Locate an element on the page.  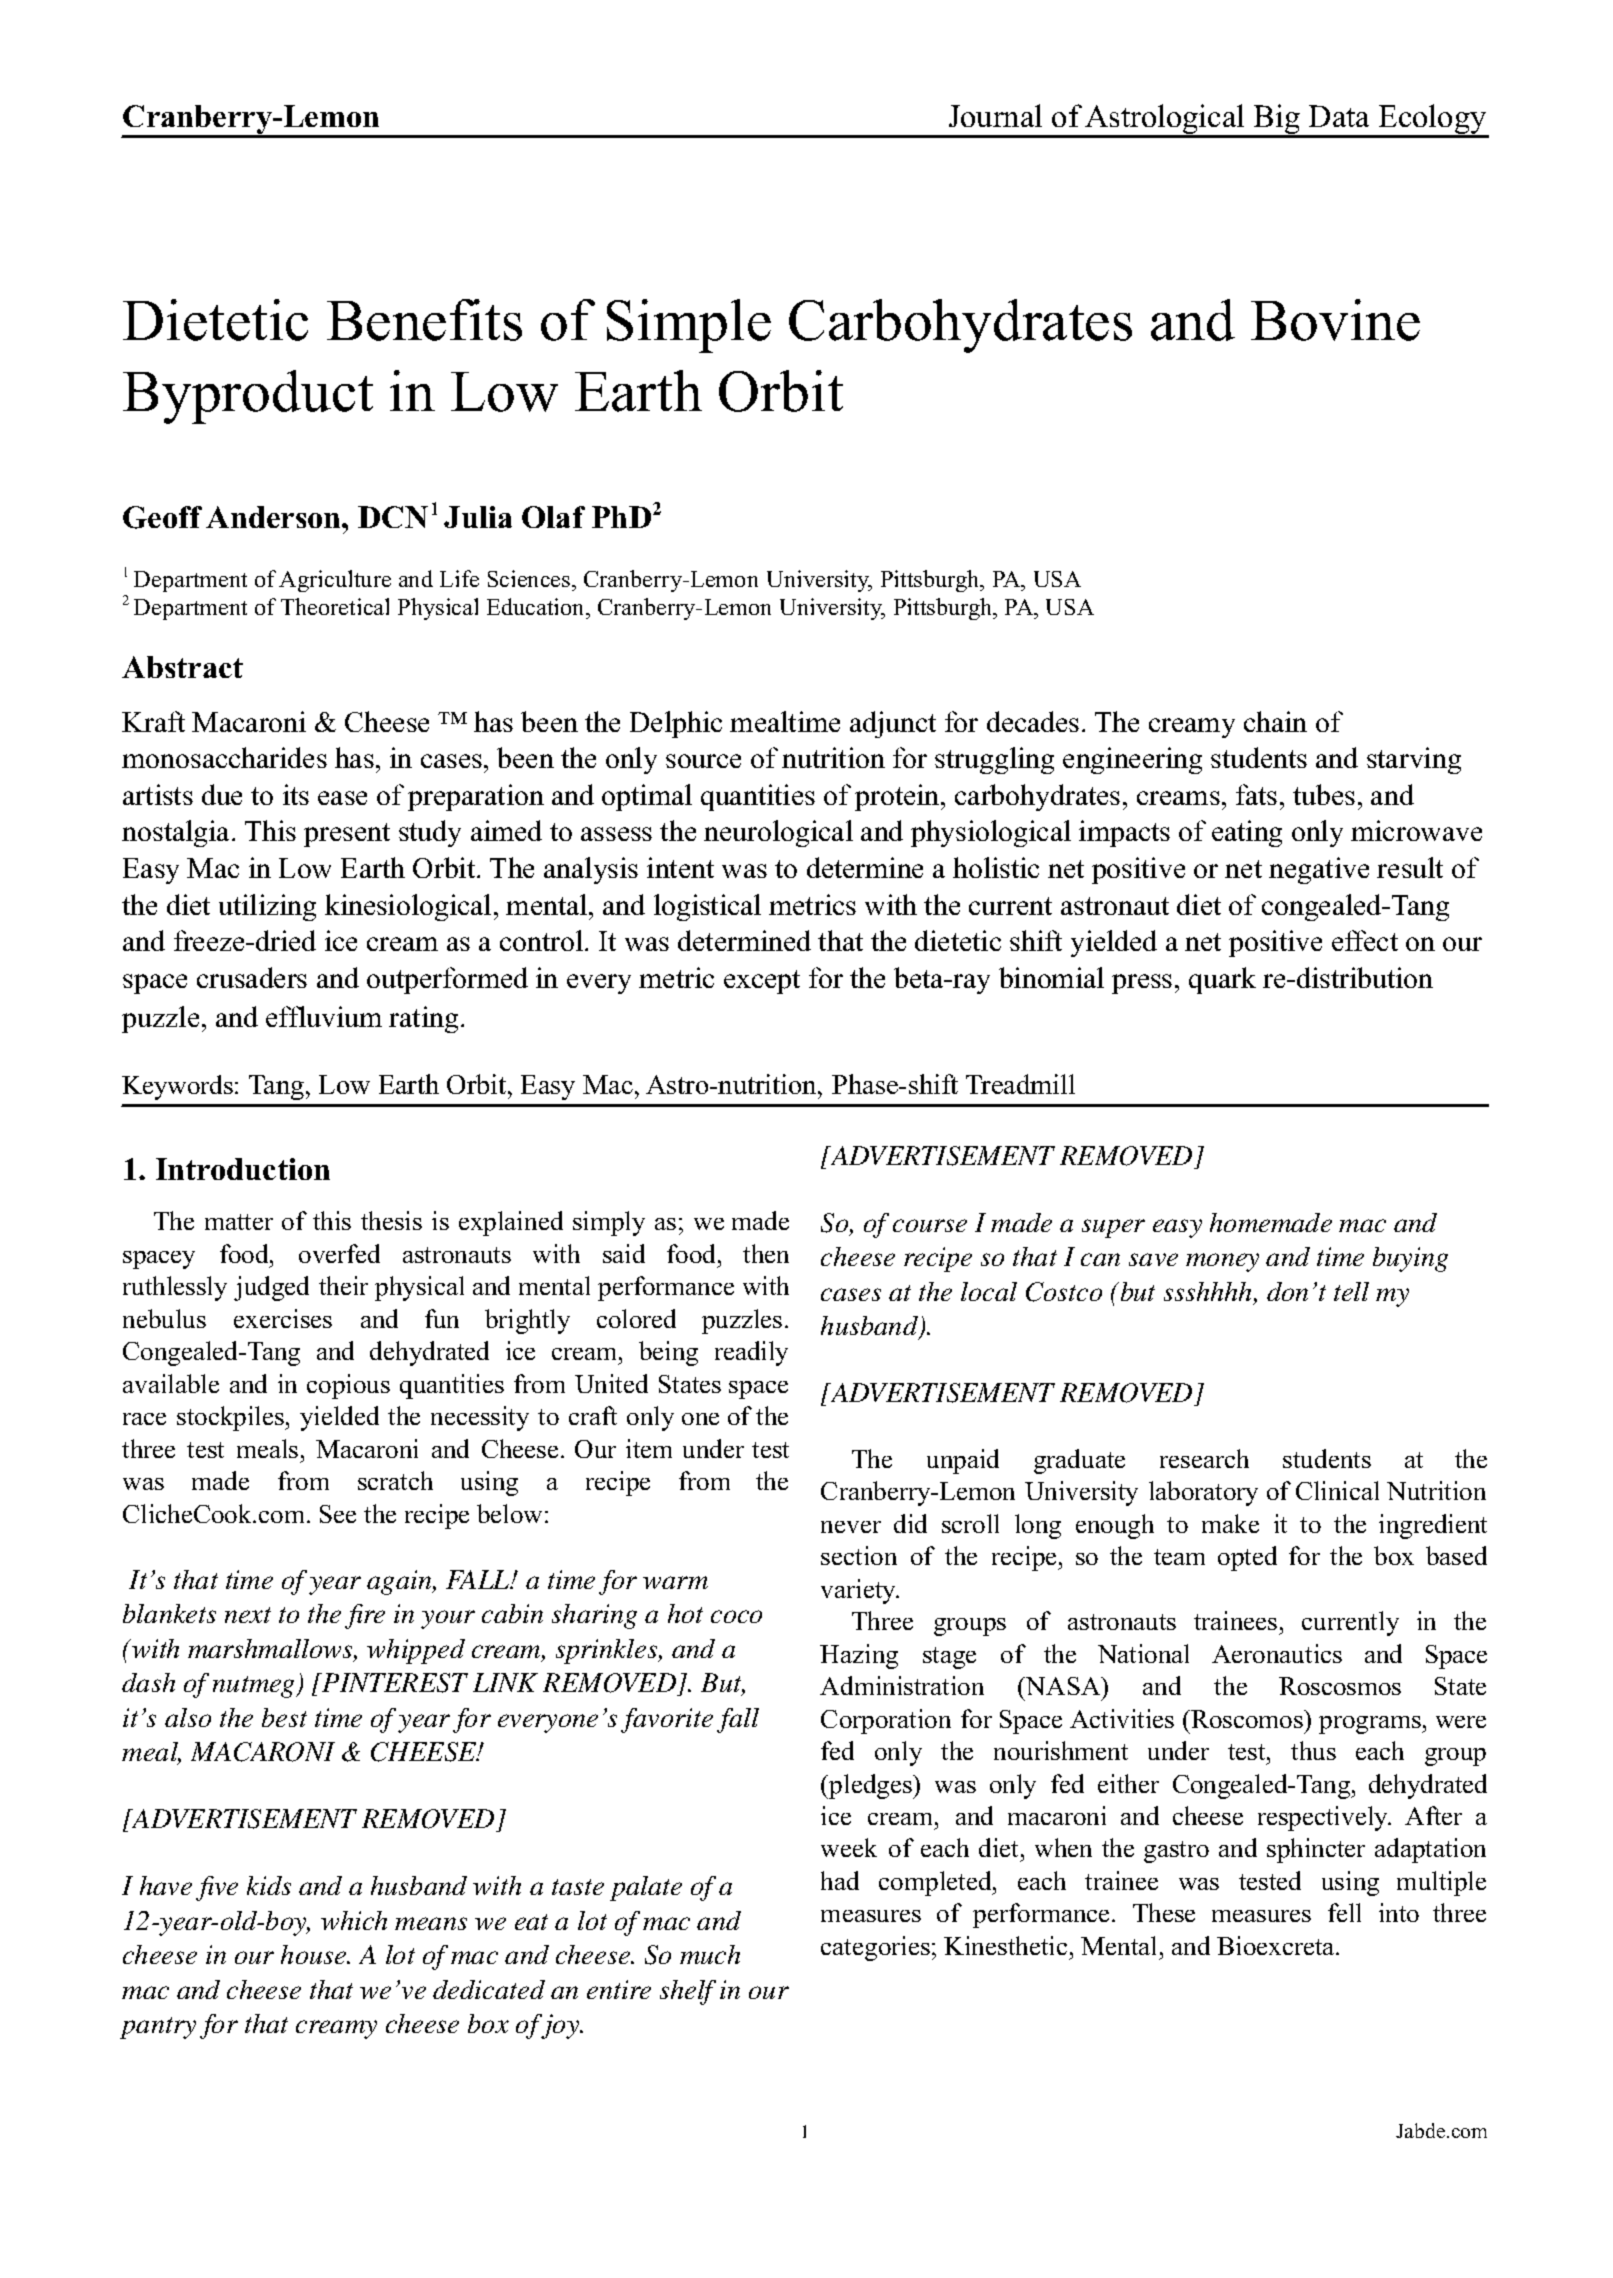
chain is located at coordinates (1275, 721).
